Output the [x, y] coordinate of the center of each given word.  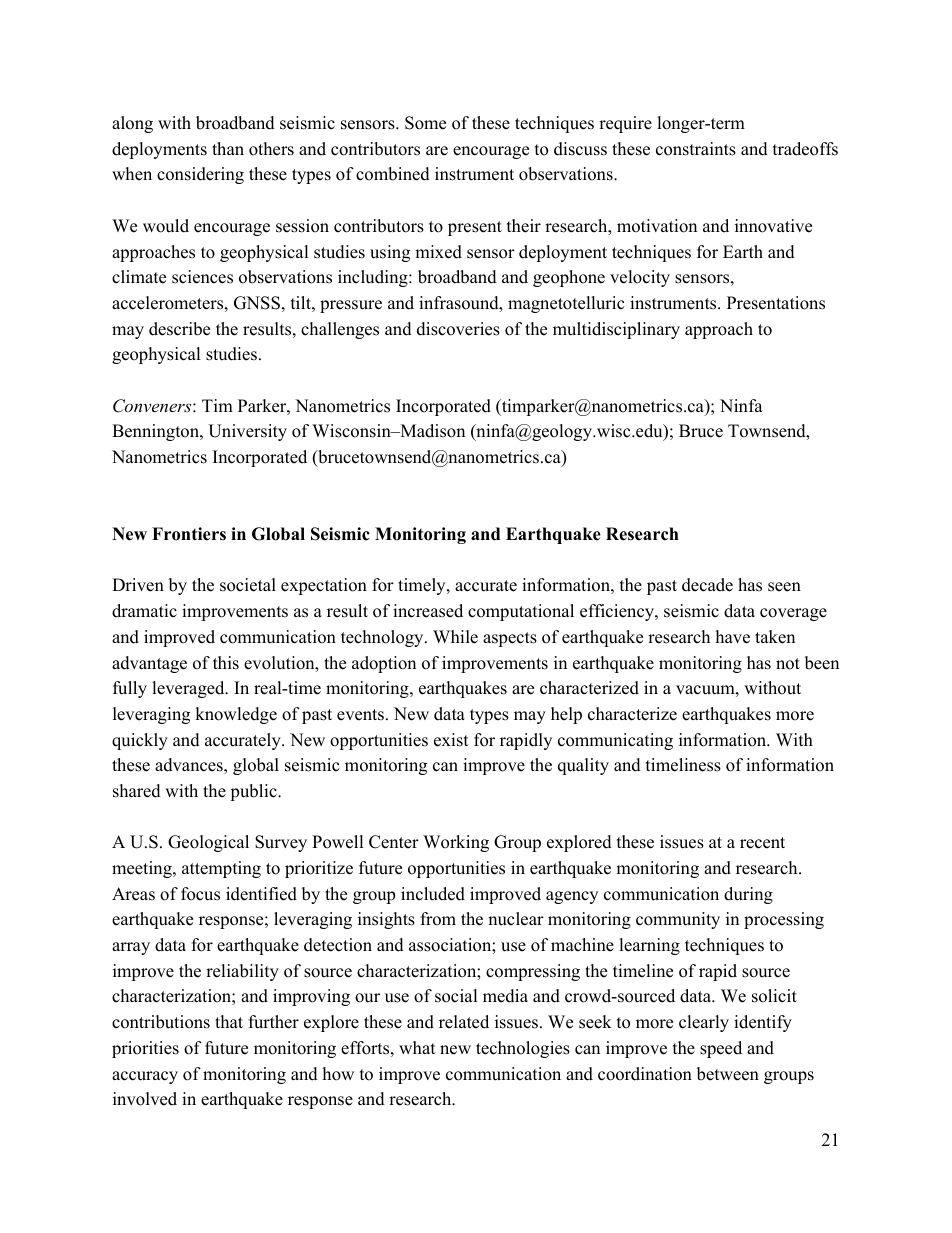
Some [425, 123]
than [228, 148]
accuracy [145, 1077]
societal [248, 585]
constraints [696, 149]
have [733, 637]
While [455, 637]
